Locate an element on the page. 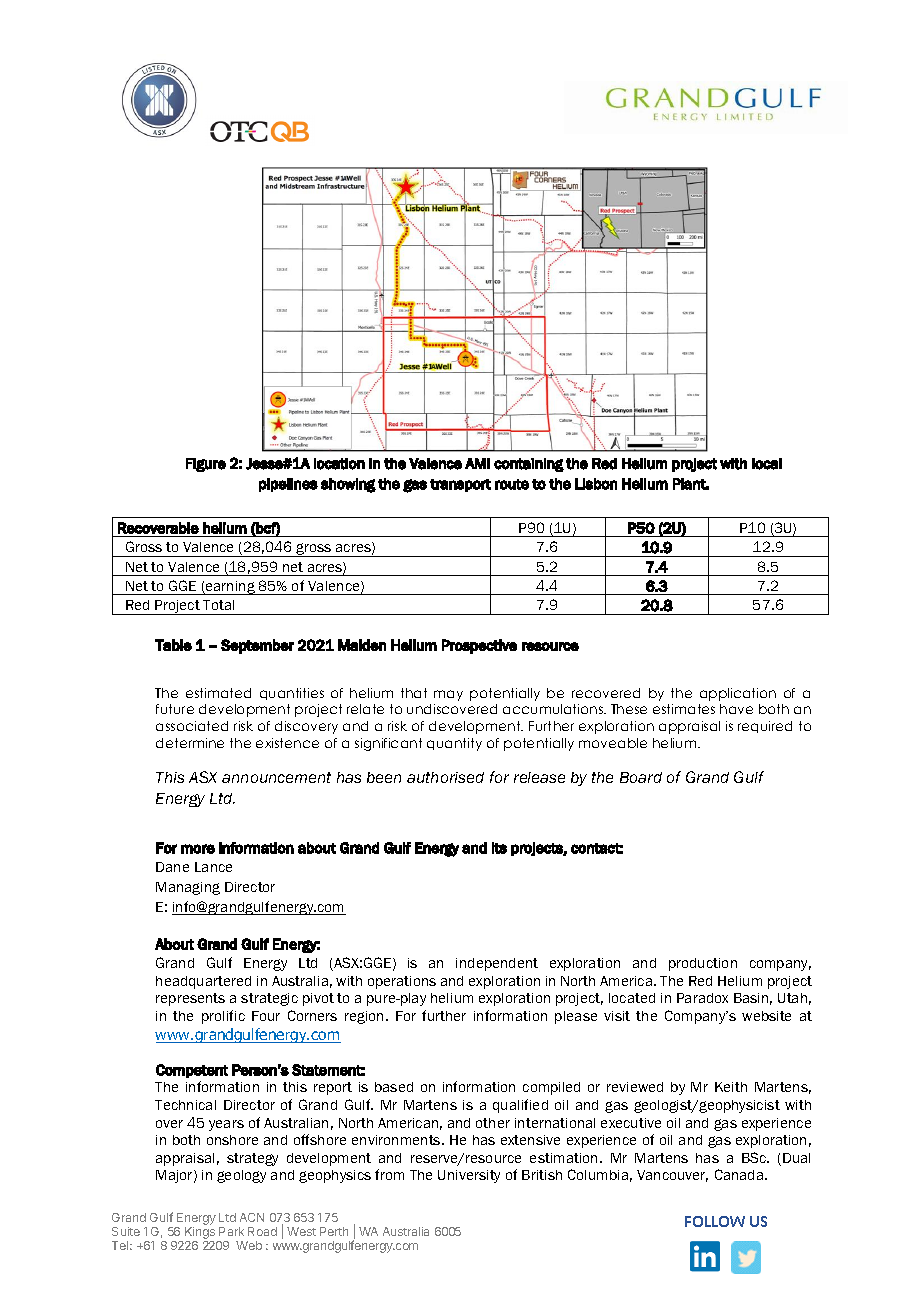 The height and width of the image is (1308, 924). Figure is located at coordinates (206, 465).
